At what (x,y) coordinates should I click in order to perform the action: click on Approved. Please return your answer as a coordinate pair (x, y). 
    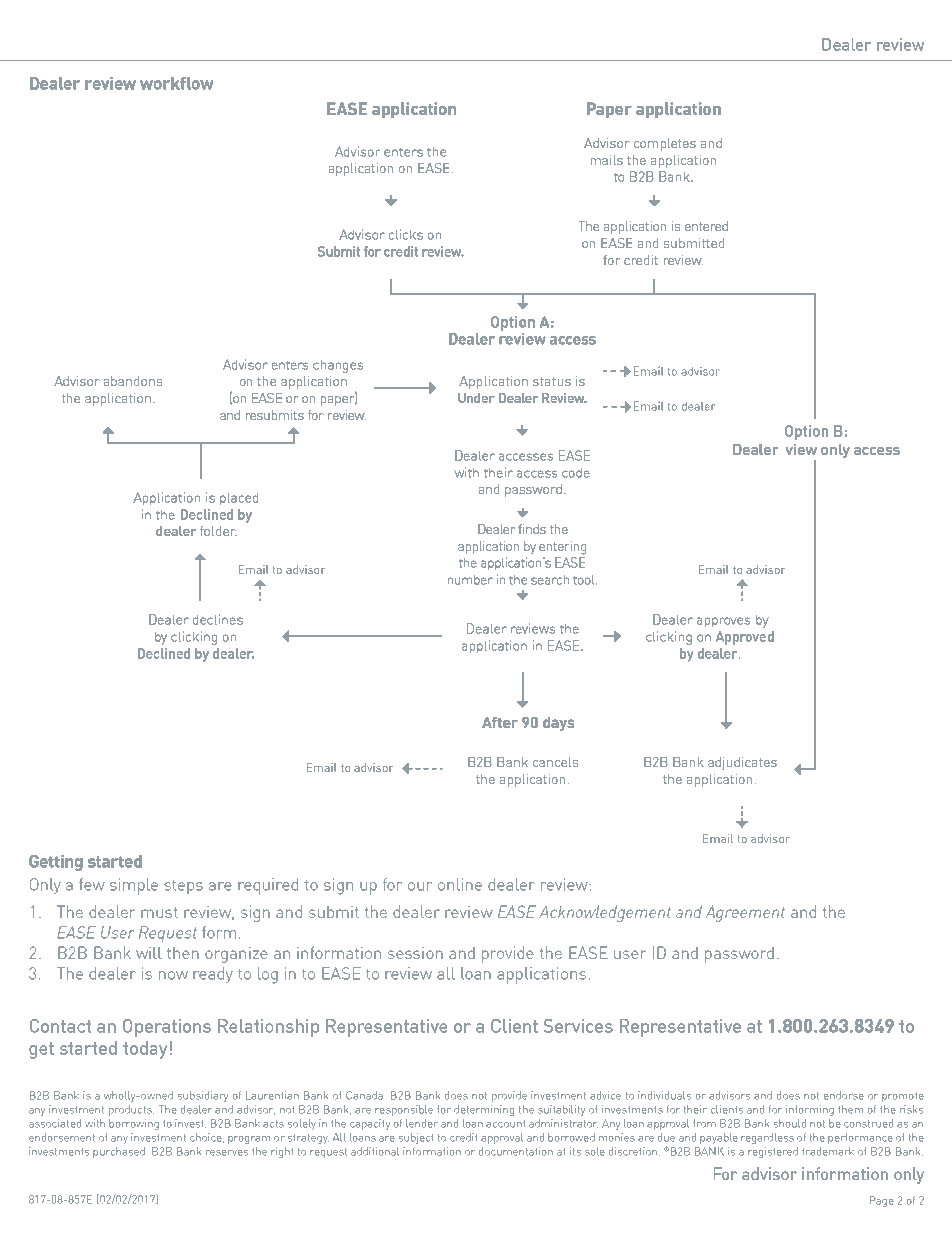
    Looking at the image, I should click on (745, 638).
